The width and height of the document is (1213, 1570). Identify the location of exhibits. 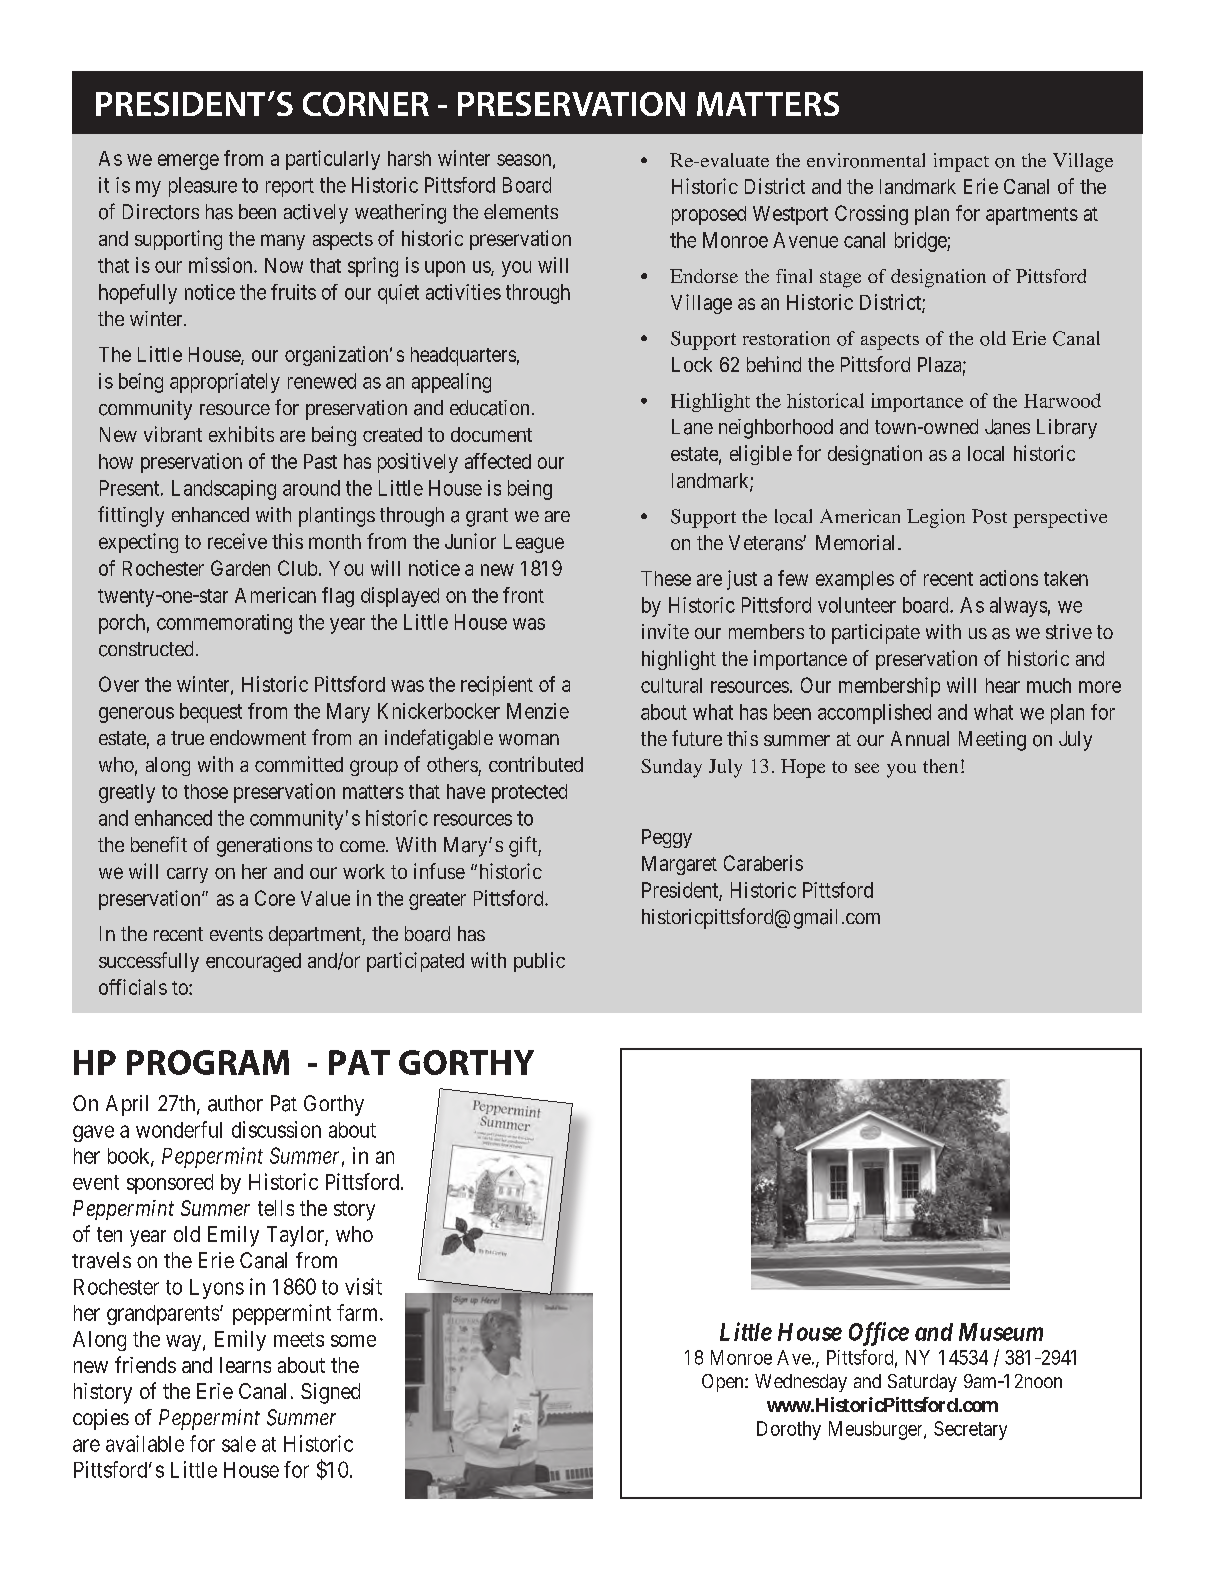
(241, 434).
